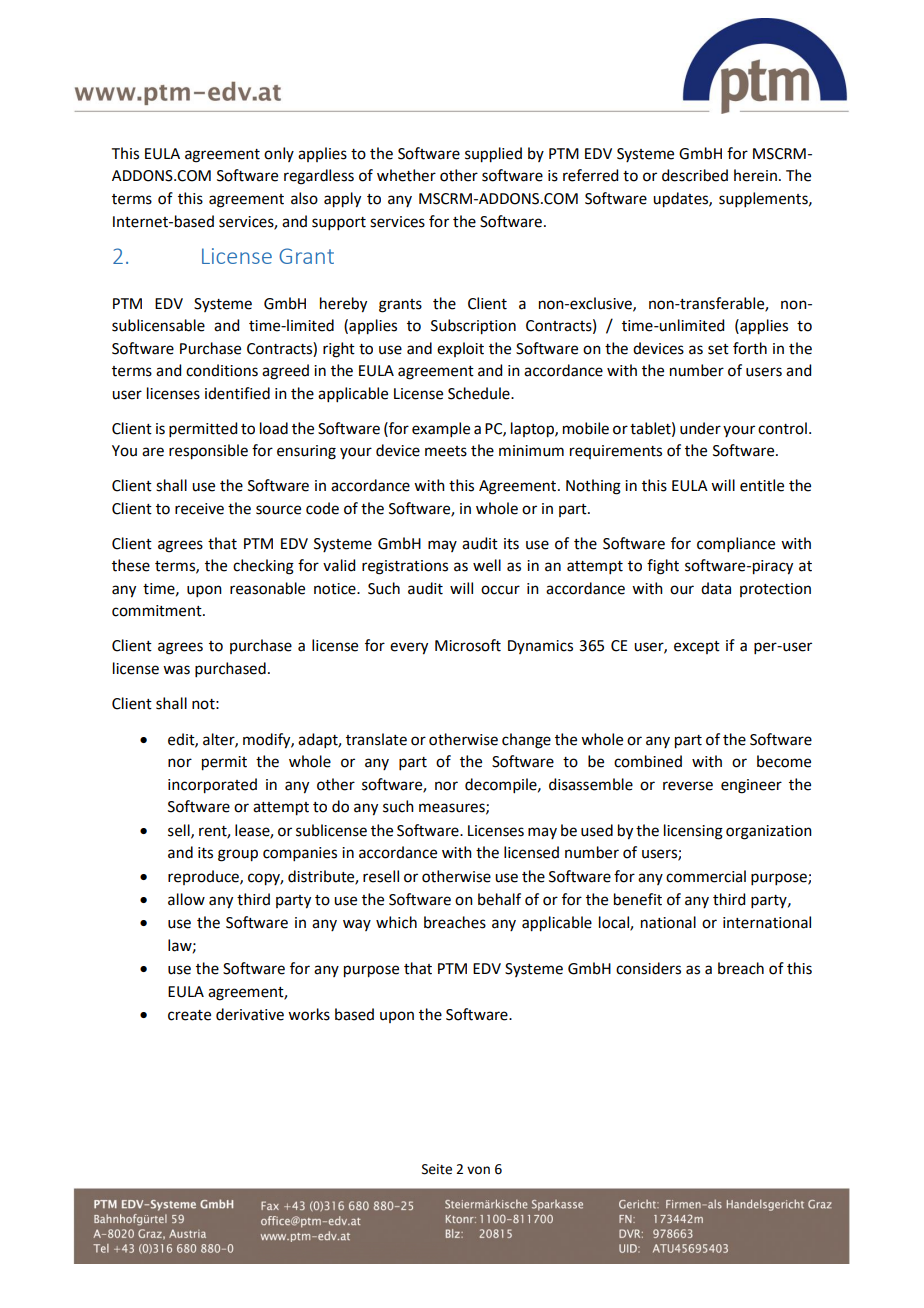 The width and height of the page is (924, 1308). What do you see at coordinates (212, 786) in the page?
I see `incorporated` at bounding box center [212, 786].
